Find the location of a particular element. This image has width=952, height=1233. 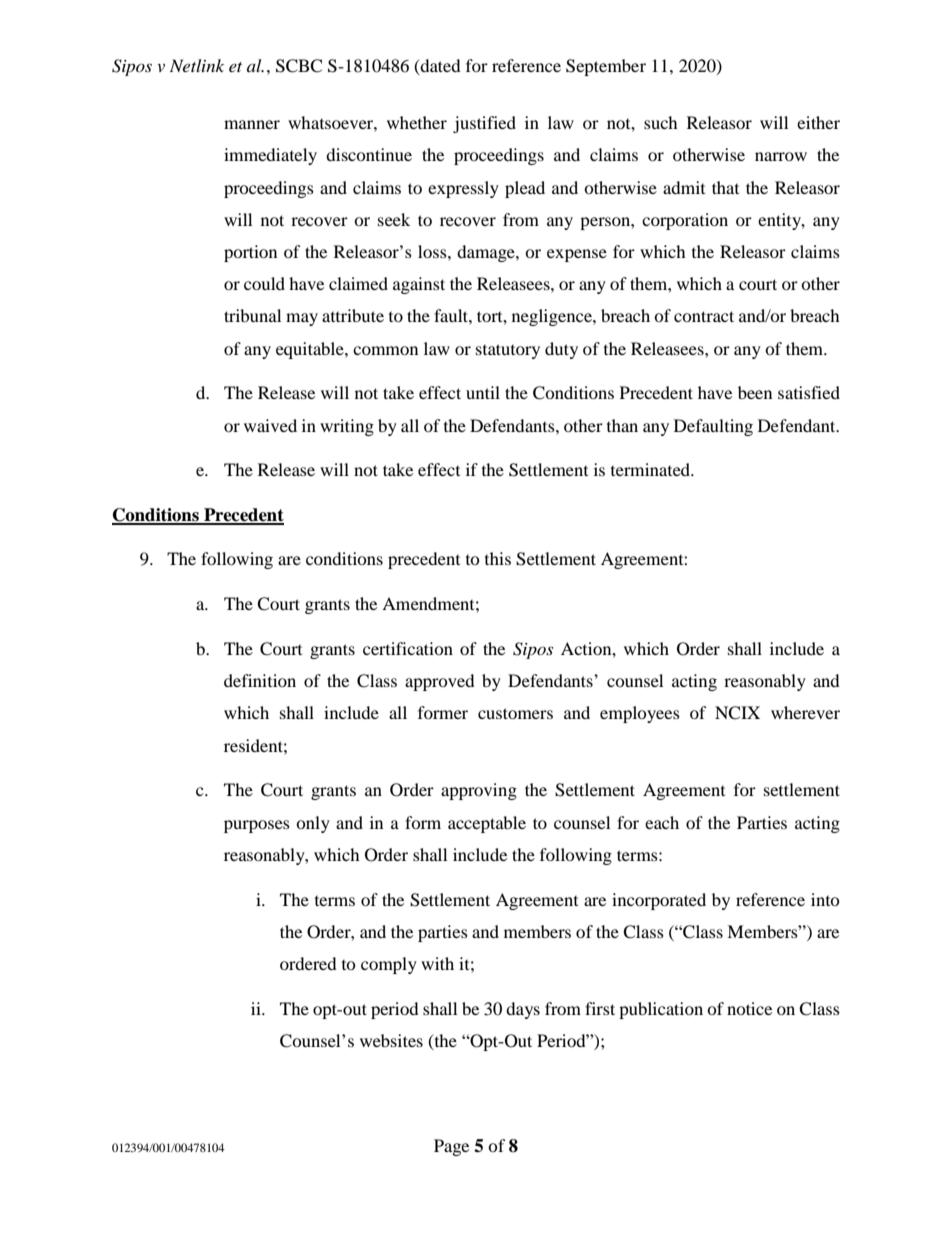

approving is located at coordinates (479, 791).
